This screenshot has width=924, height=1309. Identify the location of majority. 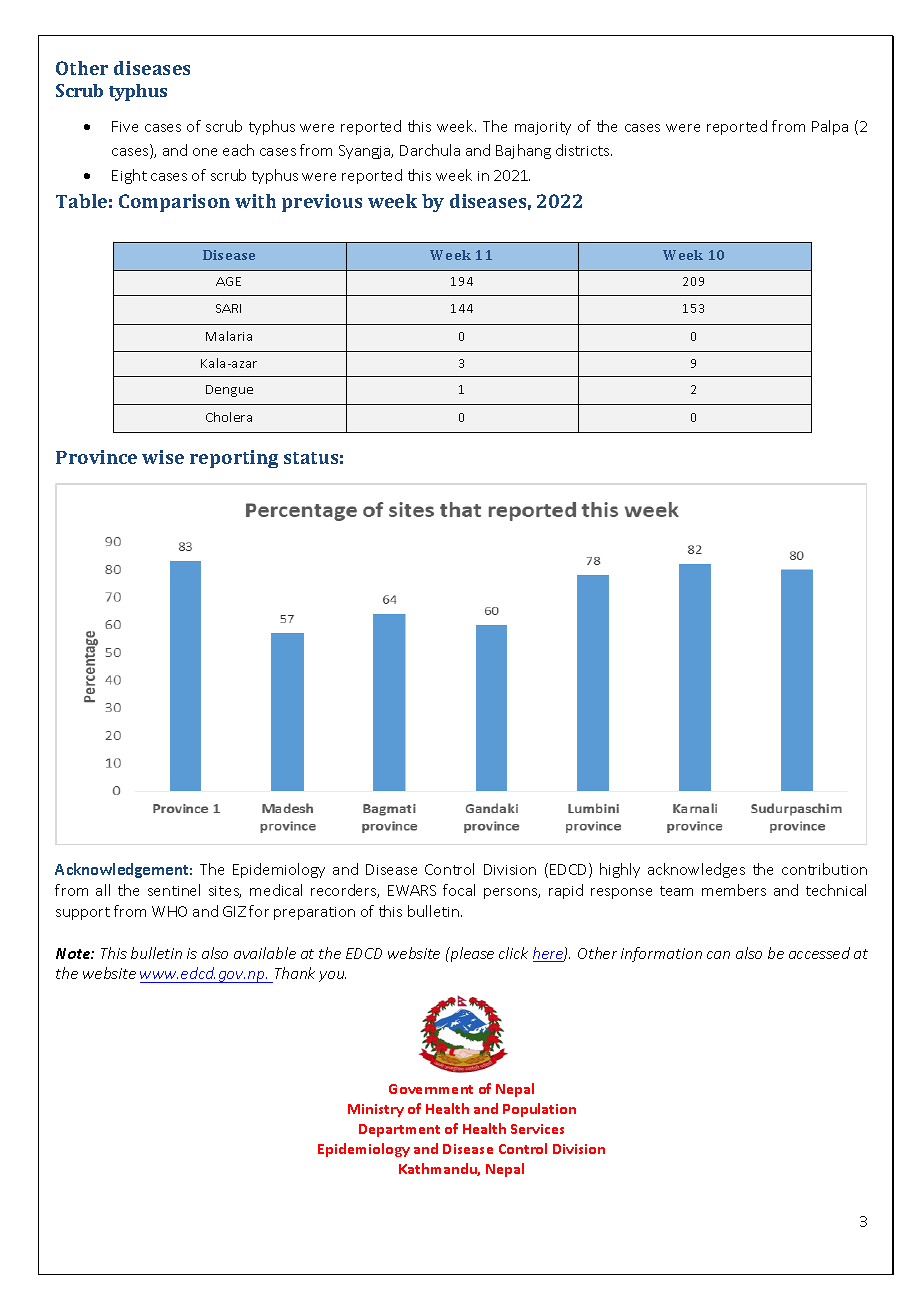
(543, 128).
